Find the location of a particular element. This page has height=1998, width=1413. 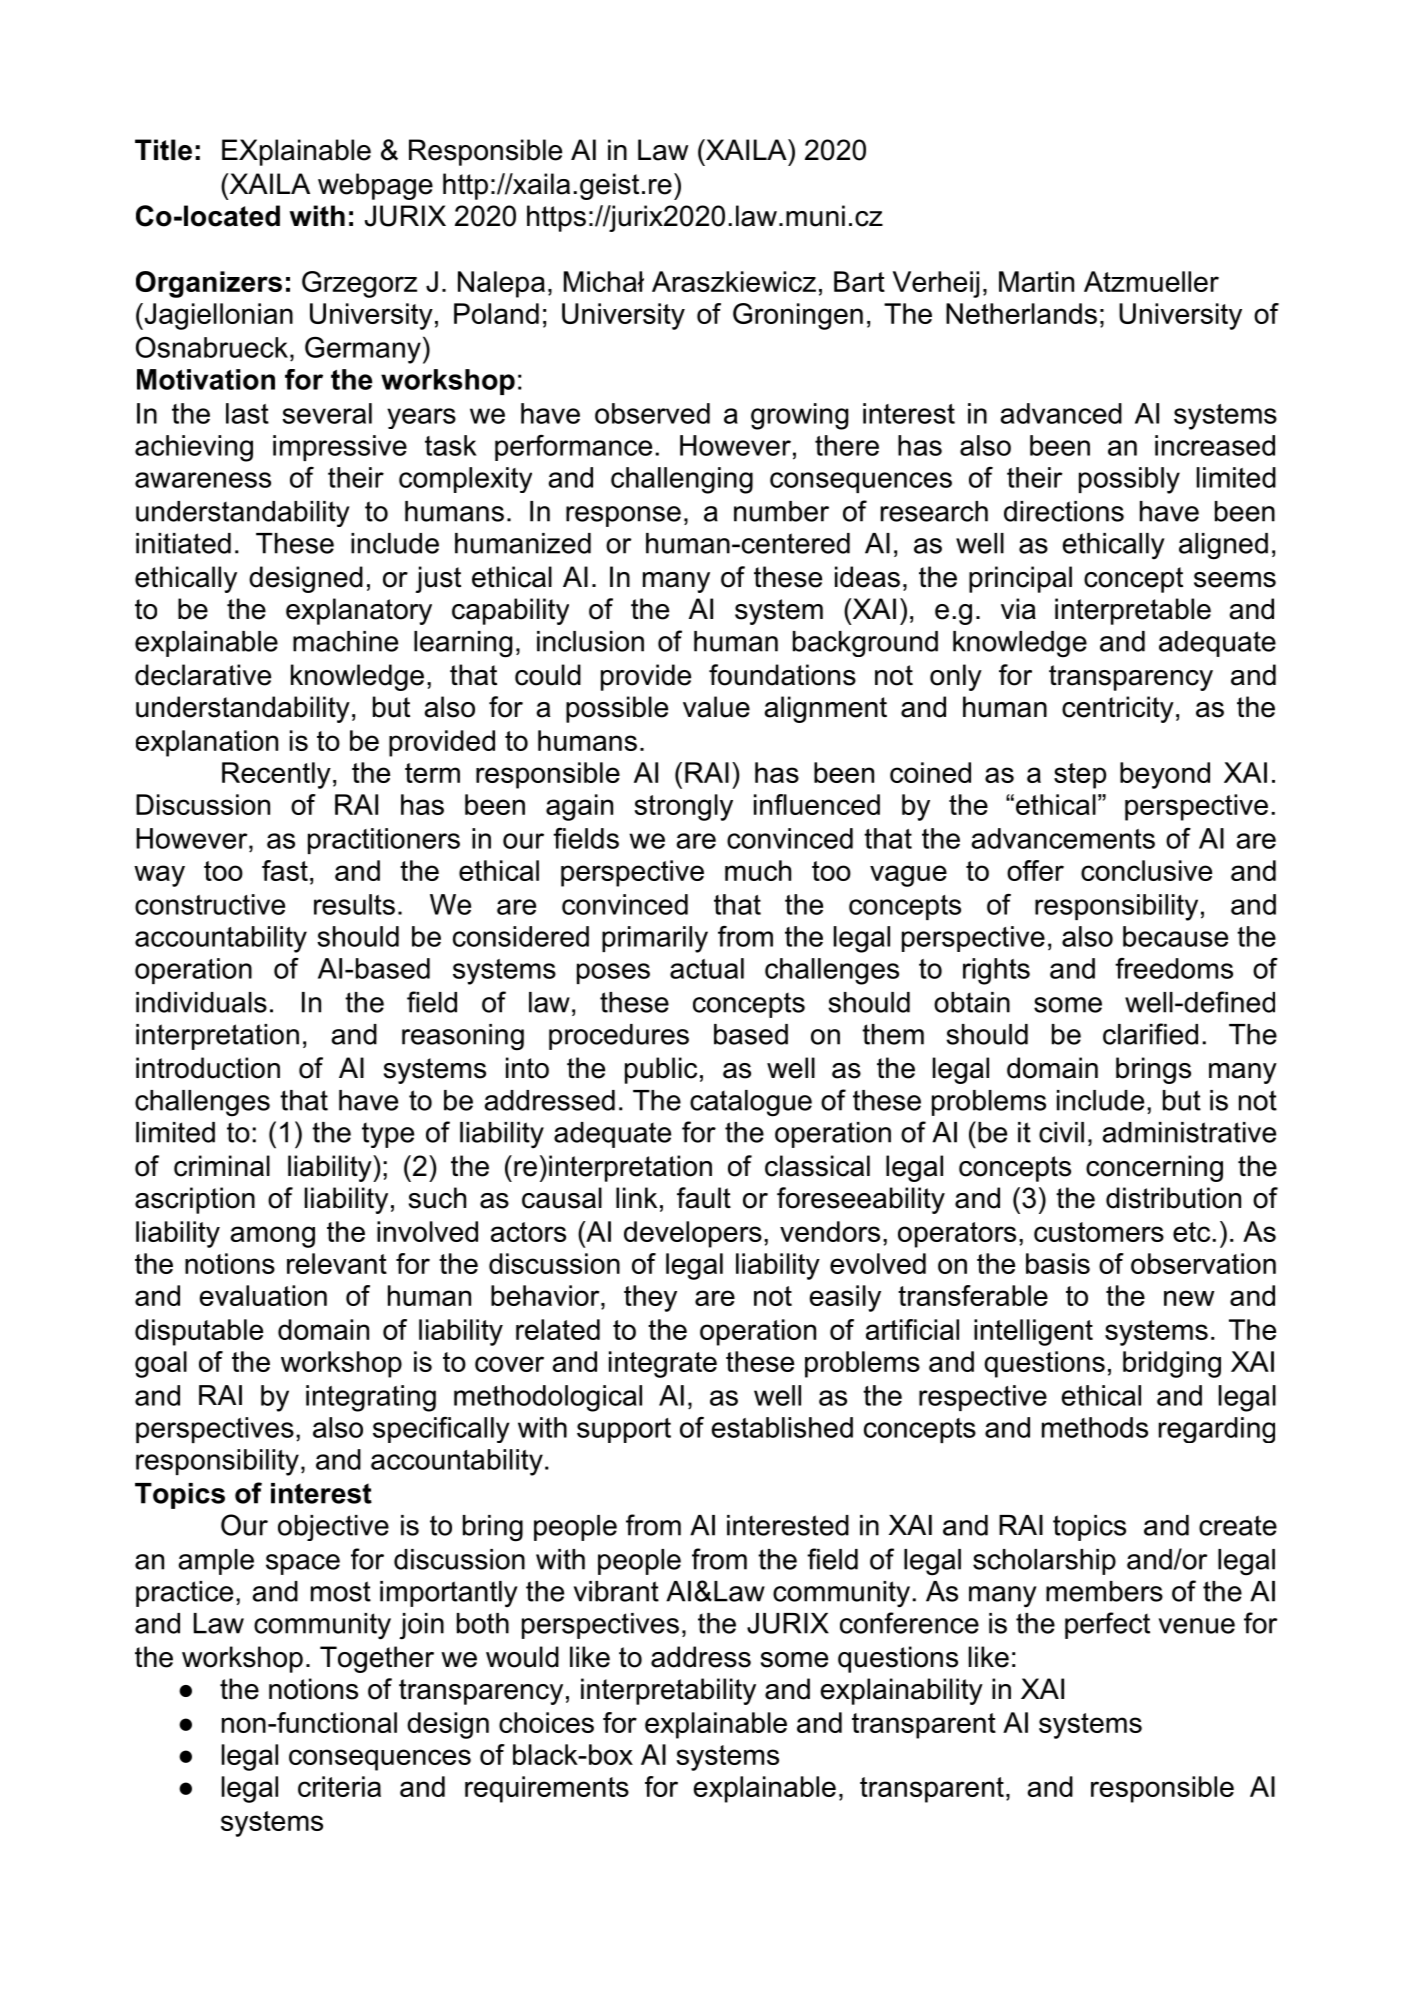

interpretability is located at coordinates (668, 1691).
